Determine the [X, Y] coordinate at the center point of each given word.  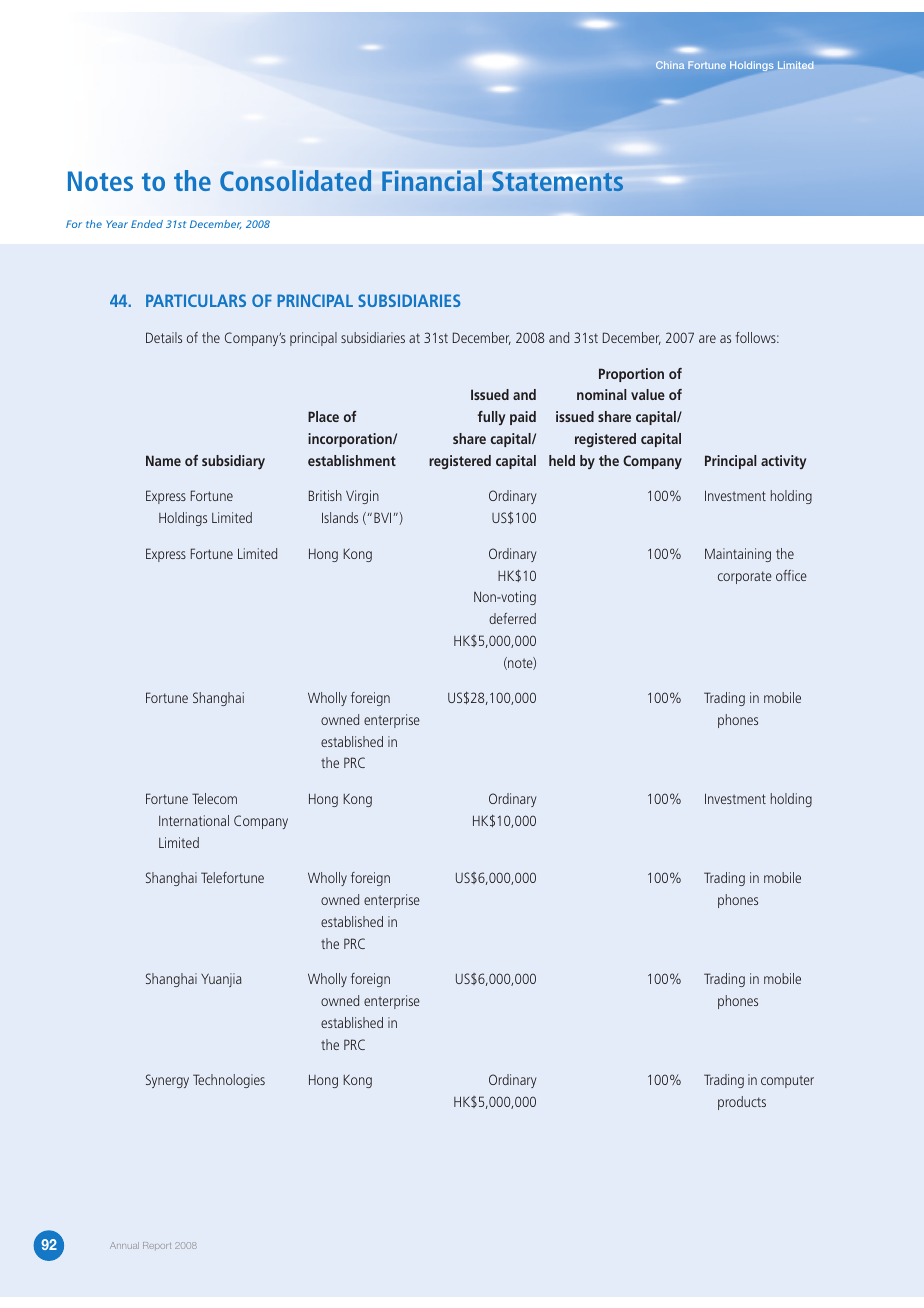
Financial [432, 180]
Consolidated [295, 180]
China [670, 65]
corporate [745, 577]
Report [157, 1245]
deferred [512, 618]
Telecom [214, 798]
